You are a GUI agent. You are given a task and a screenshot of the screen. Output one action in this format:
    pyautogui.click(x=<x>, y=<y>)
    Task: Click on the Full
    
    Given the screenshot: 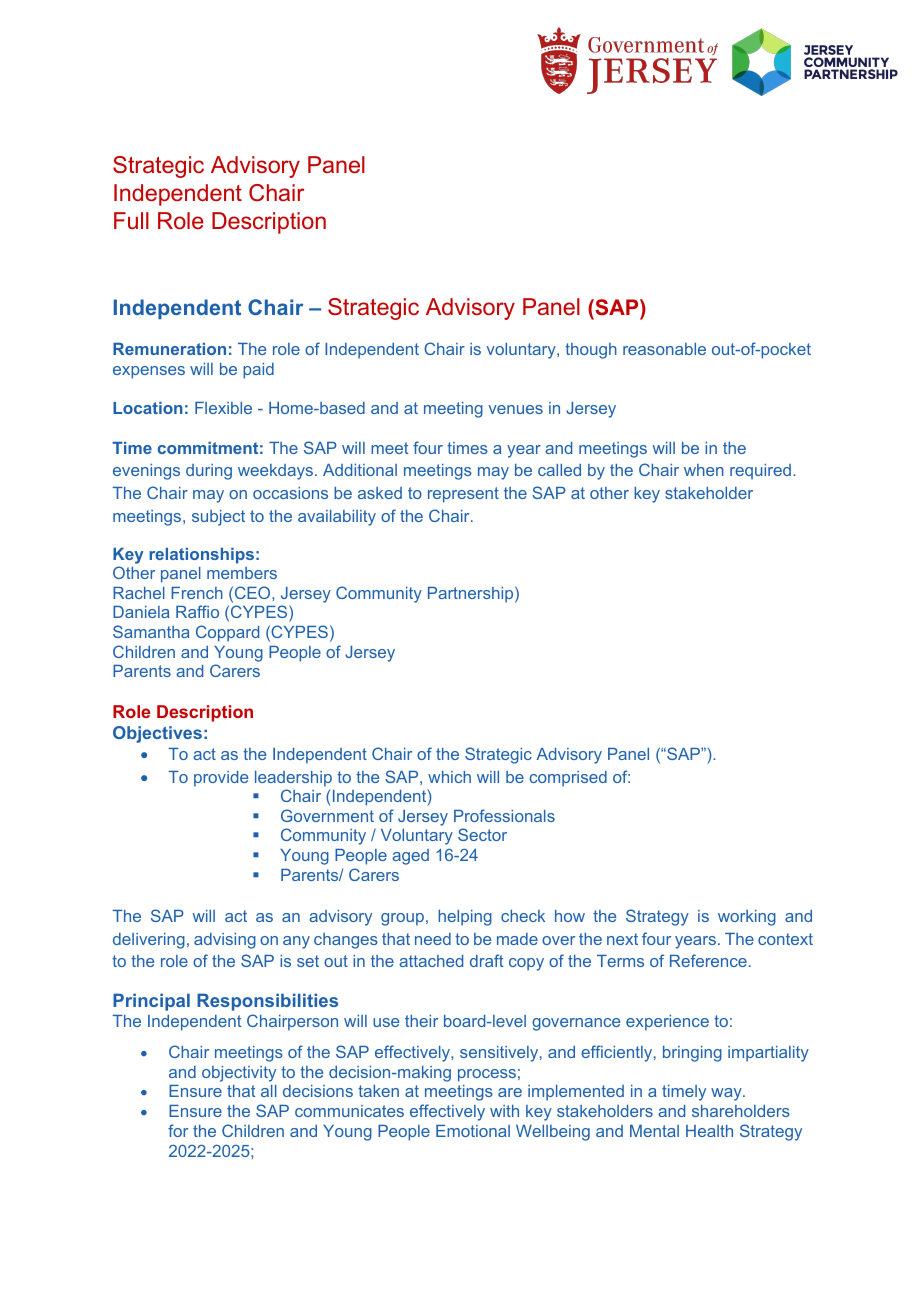 What is the action you would take?
    pyautogui.click(x=131, y=220)
